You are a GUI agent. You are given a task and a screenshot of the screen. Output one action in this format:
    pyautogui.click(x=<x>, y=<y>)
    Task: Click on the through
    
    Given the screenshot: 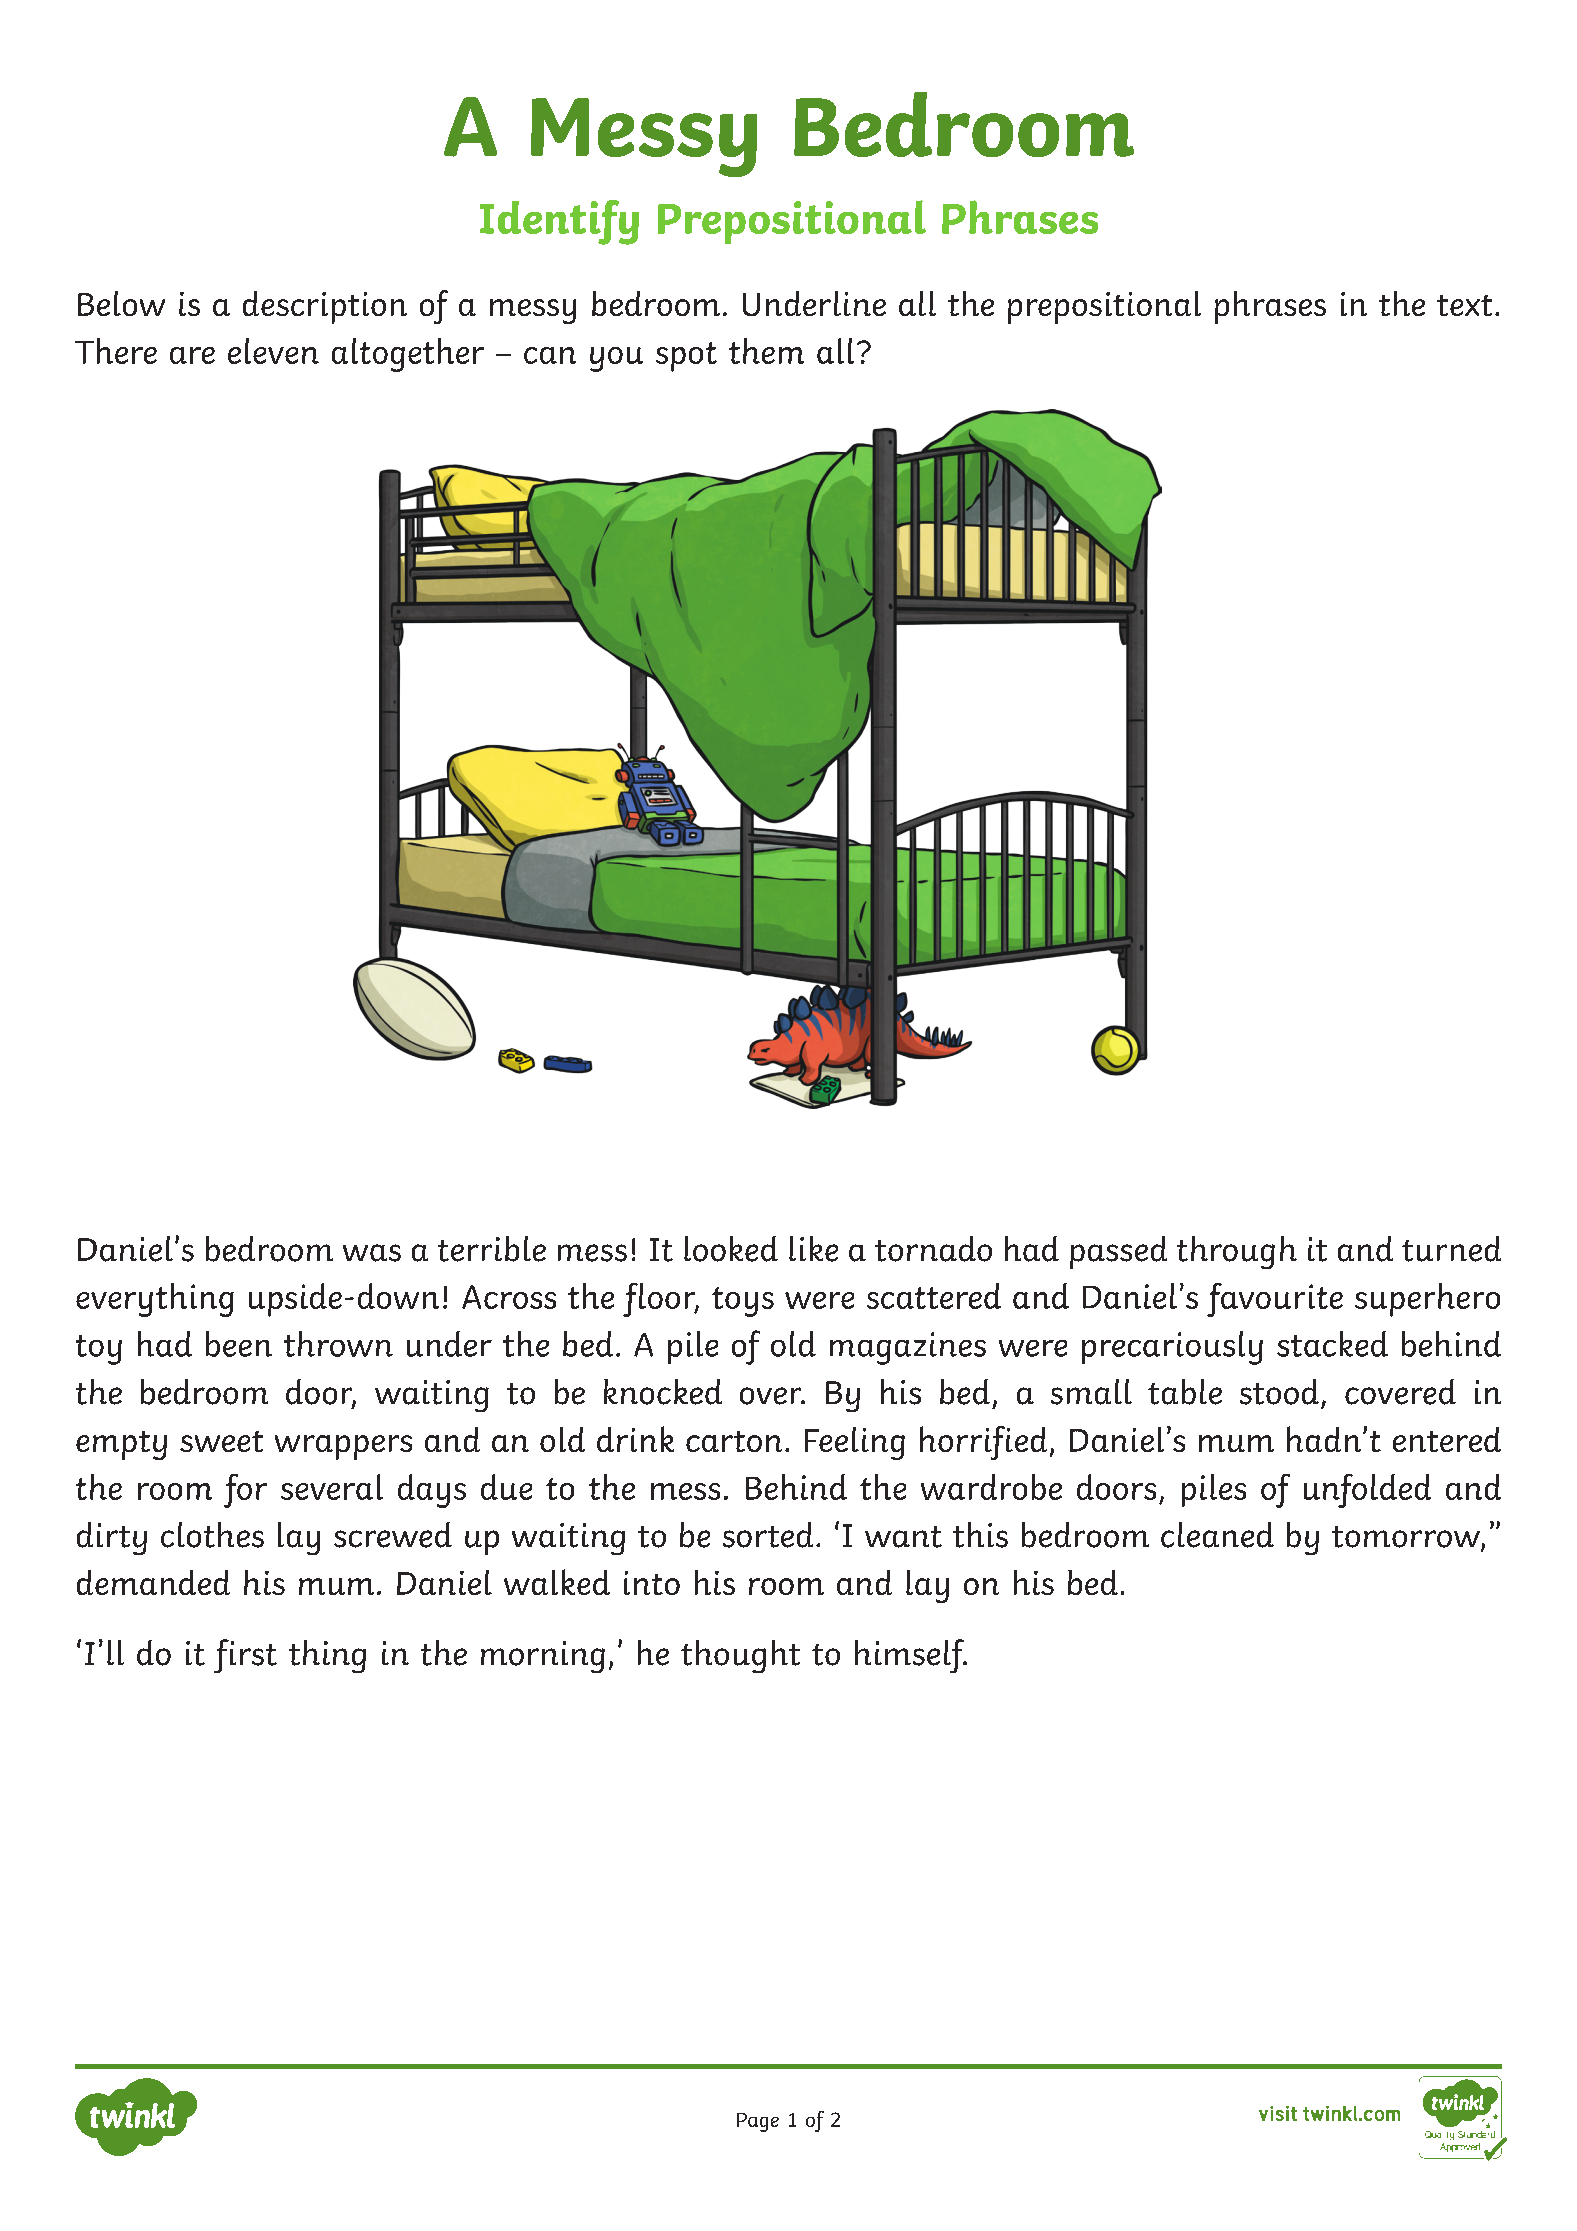 What is the action you would take?
    pyautogui.click(x=1237, y=1252)
